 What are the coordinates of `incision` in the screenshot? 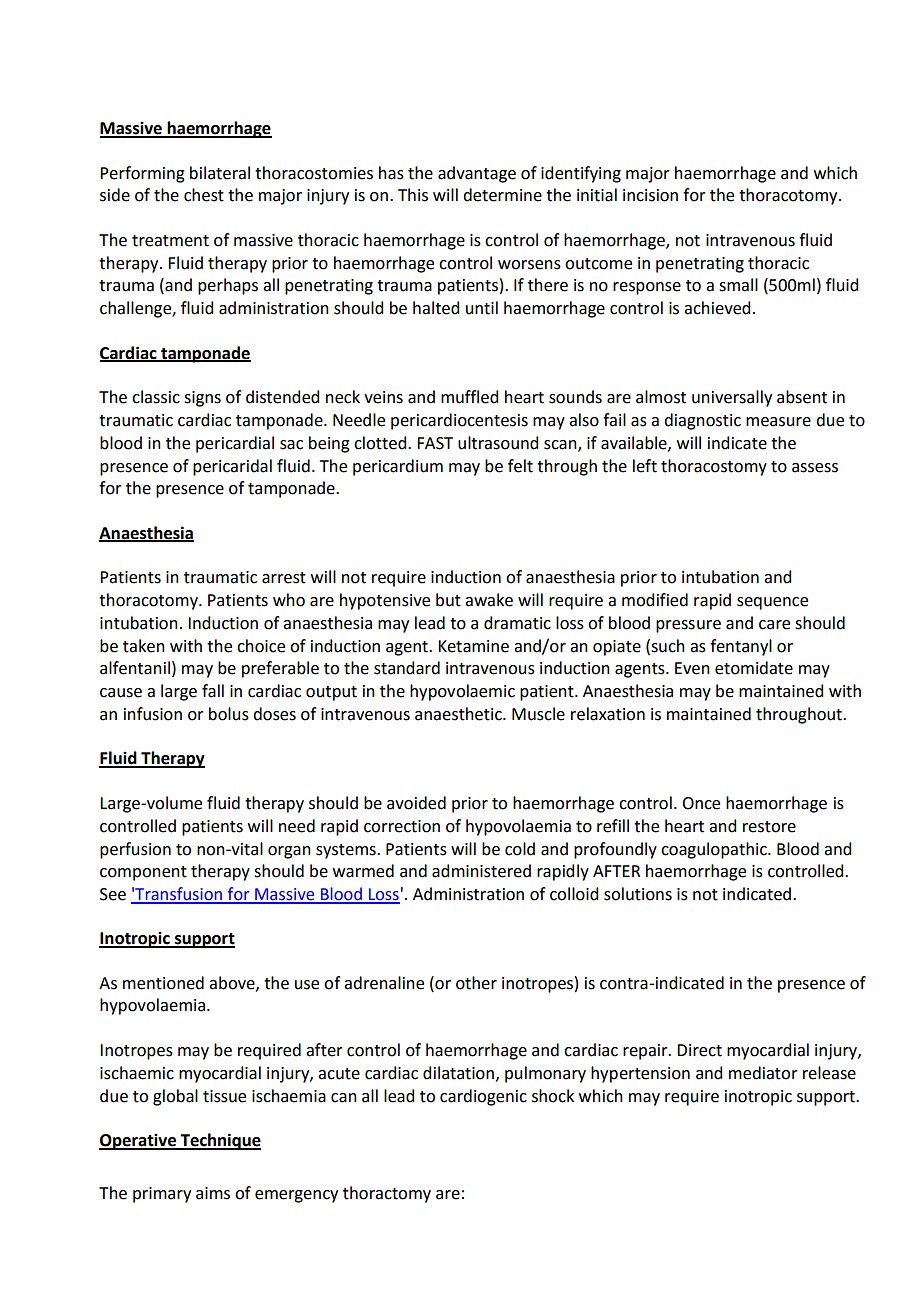 It's located at (650, 195).
